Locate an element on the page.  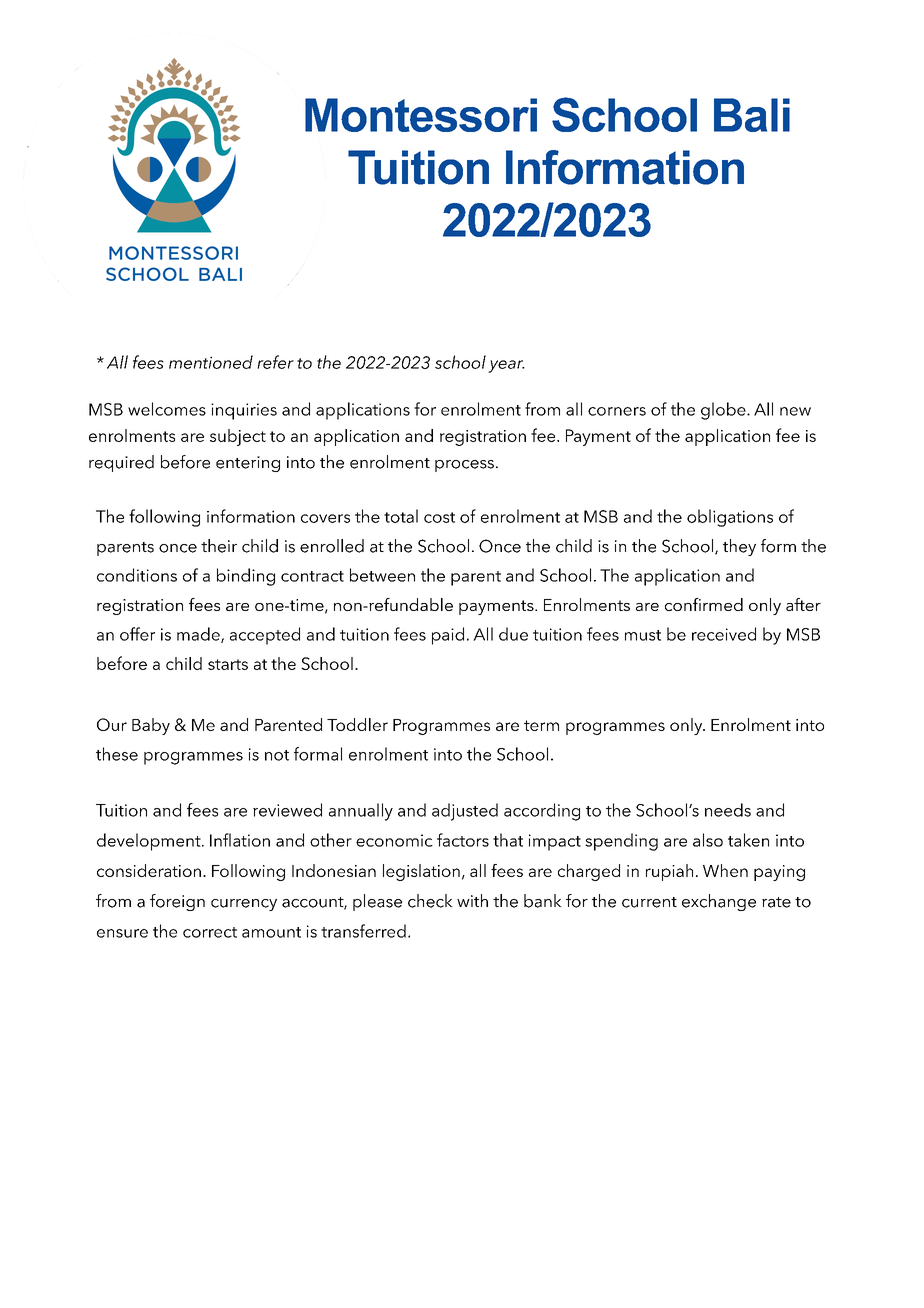
foreign is located at coordinates (177, 902).
